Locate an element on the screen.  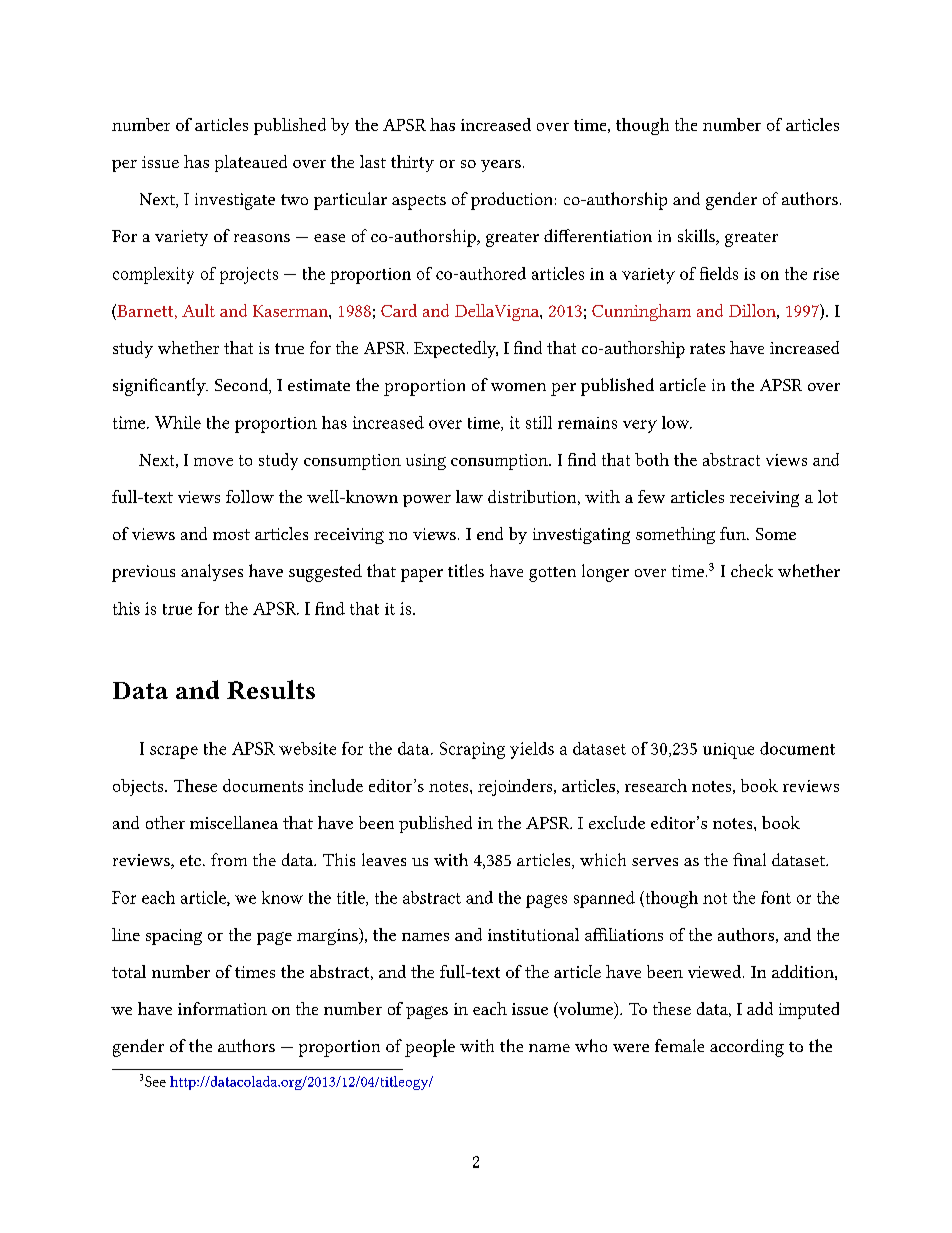
skills is located at coordinates (697, 237).
